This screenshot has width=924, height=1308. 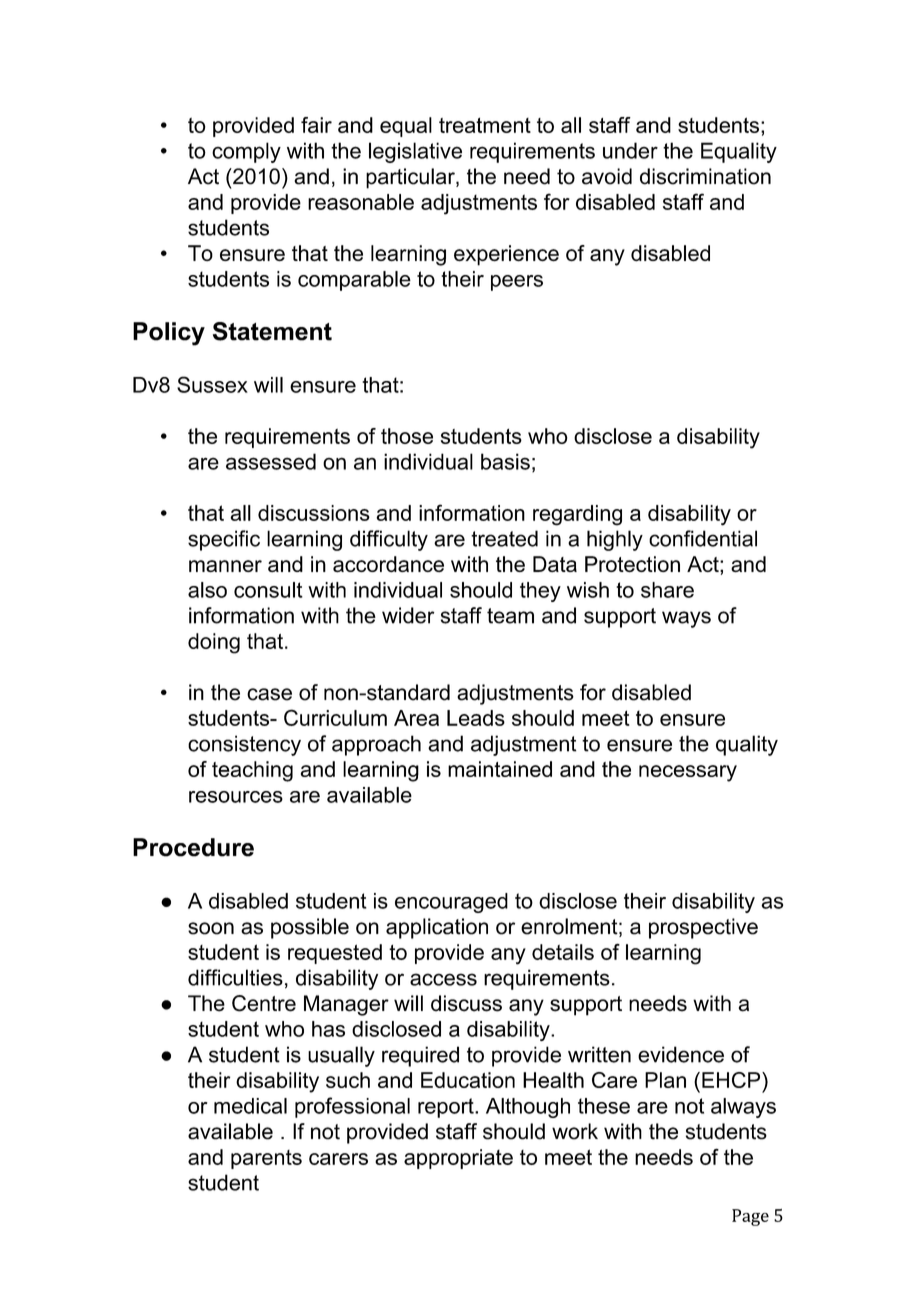 I want to click on comply, so click(x=246, y=152).
